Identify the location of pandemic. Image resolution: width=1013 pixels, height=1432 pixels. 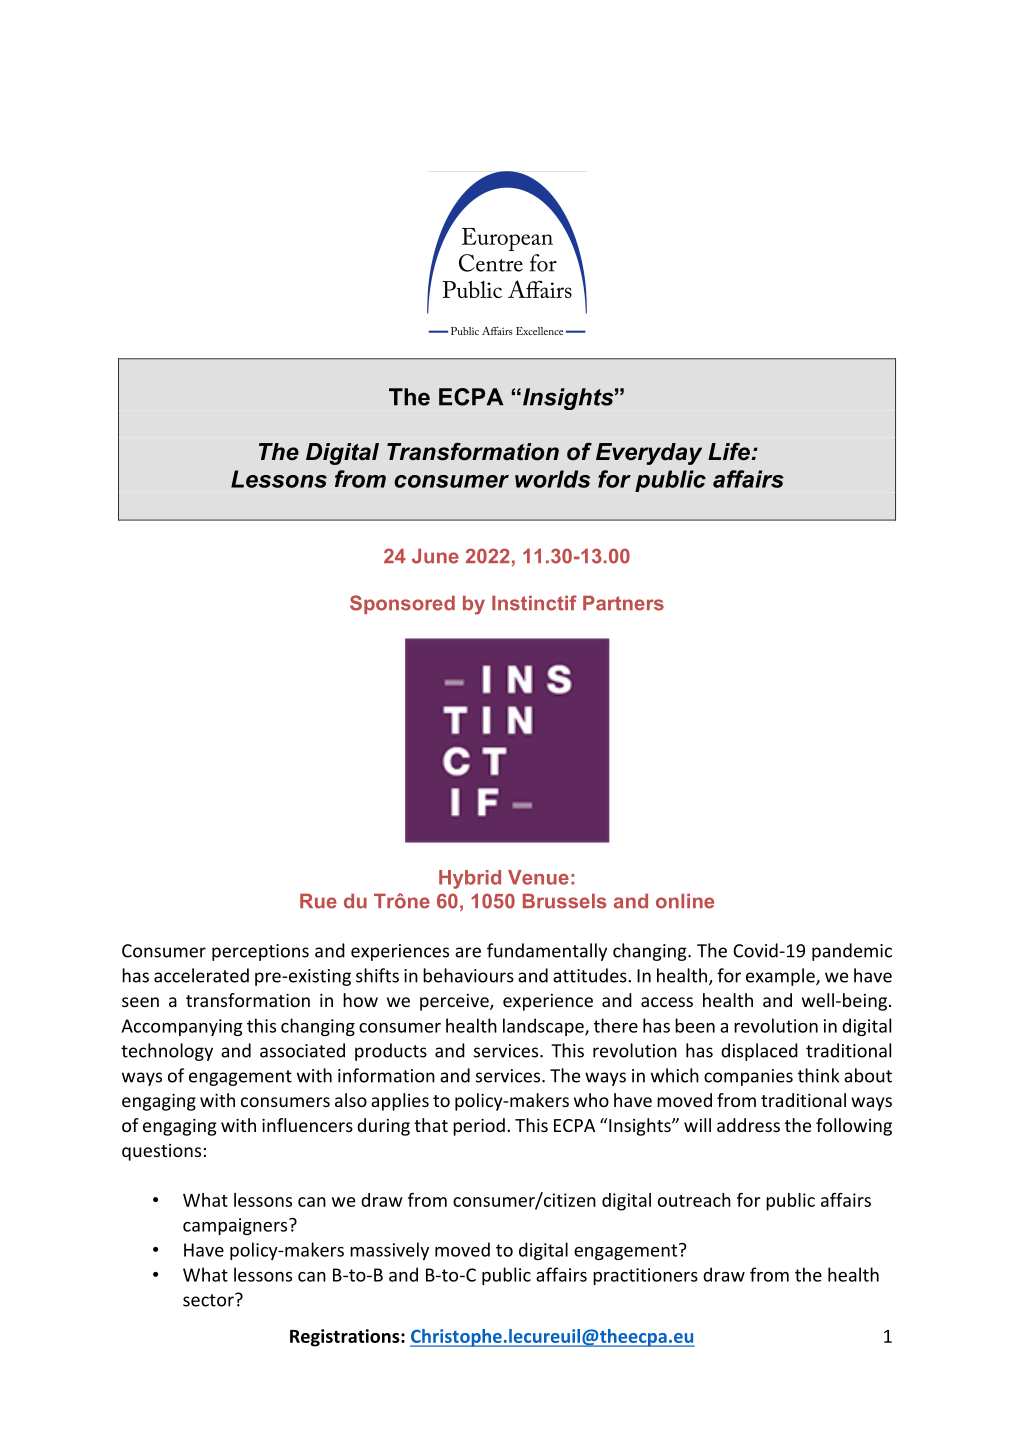
(852, 952).
